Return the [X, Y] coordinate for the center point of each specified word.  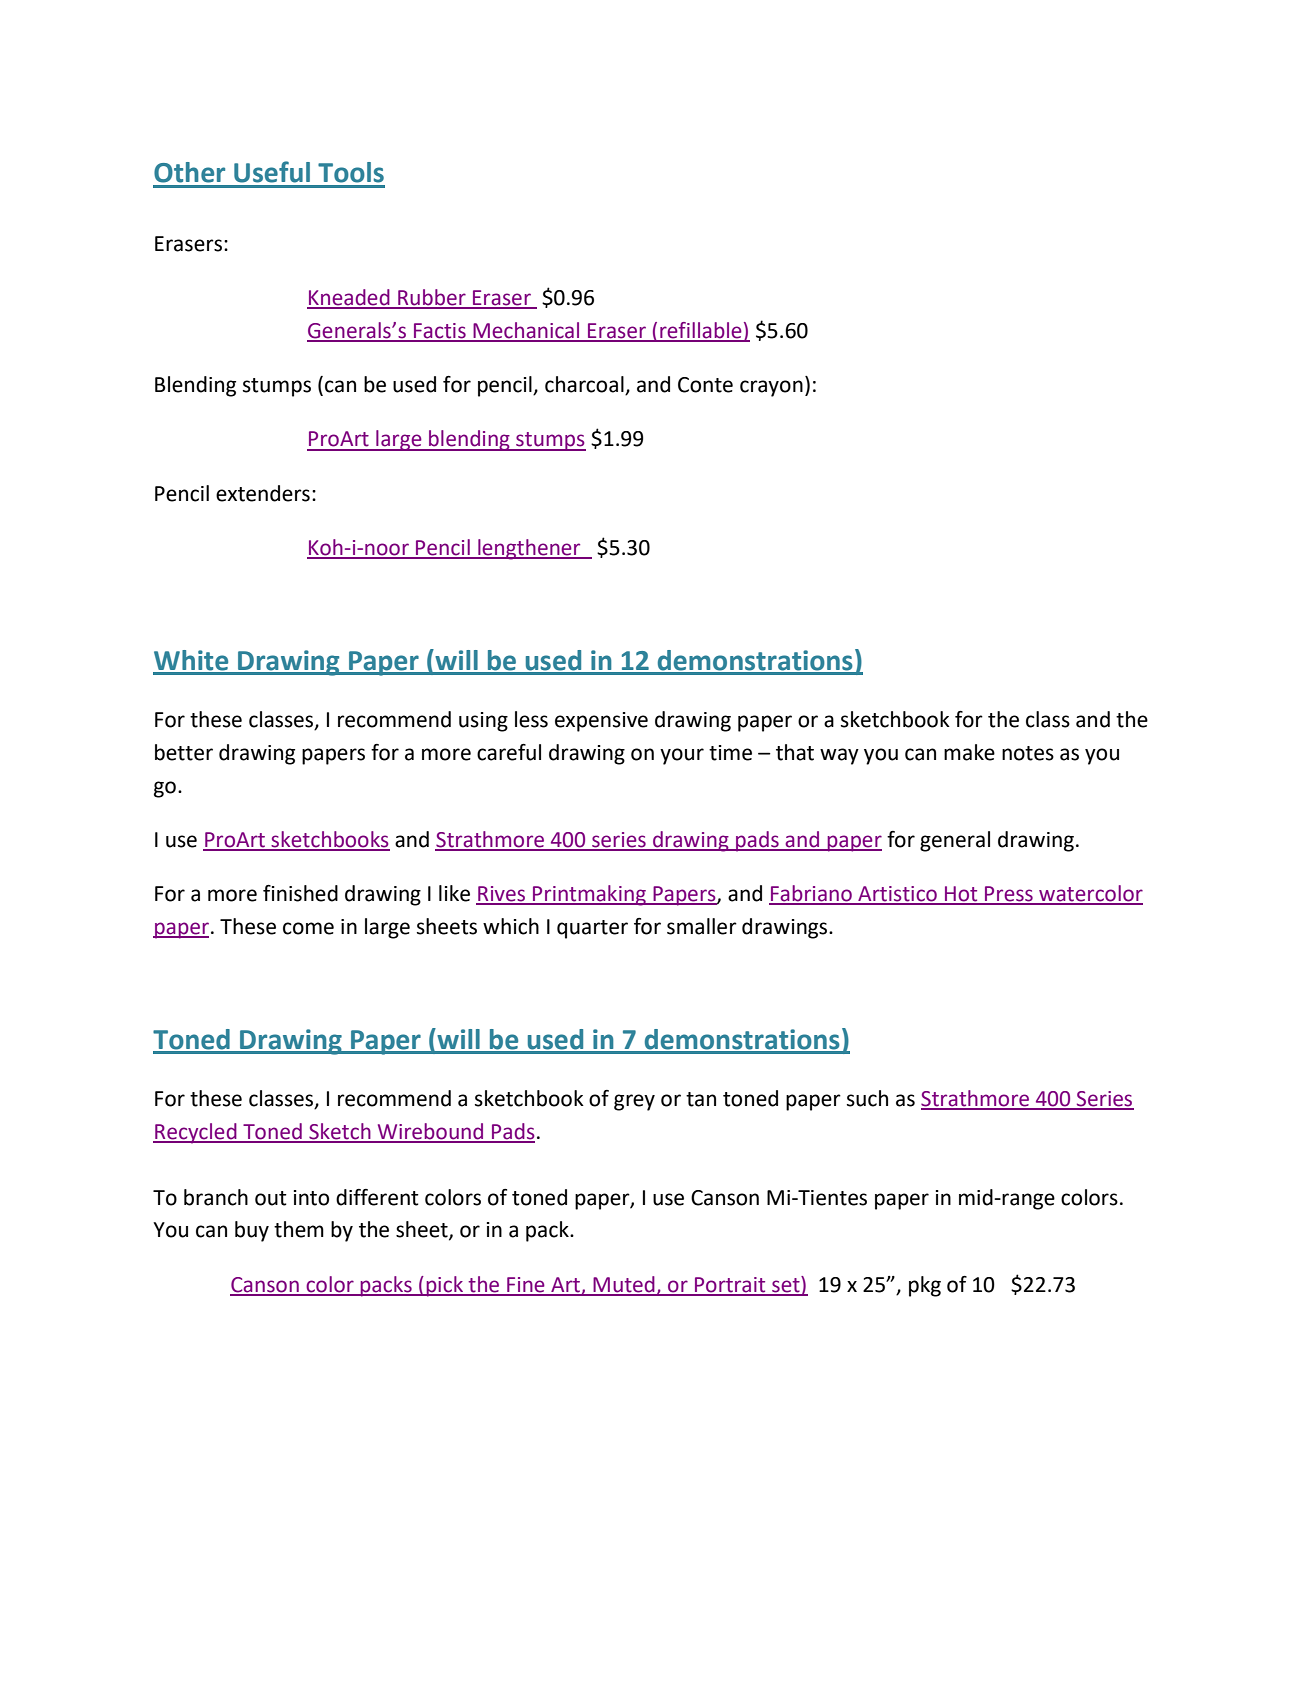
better [184, 752]
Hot [961, 895]
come [308, 928]
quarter [592, 929]
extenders [263, 493]
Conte [705, 385]
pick [444, 1286]
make [969, 752]
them [299, 1229]
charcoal [585, 385]
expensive [601, 722]
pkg [925, 1286]
